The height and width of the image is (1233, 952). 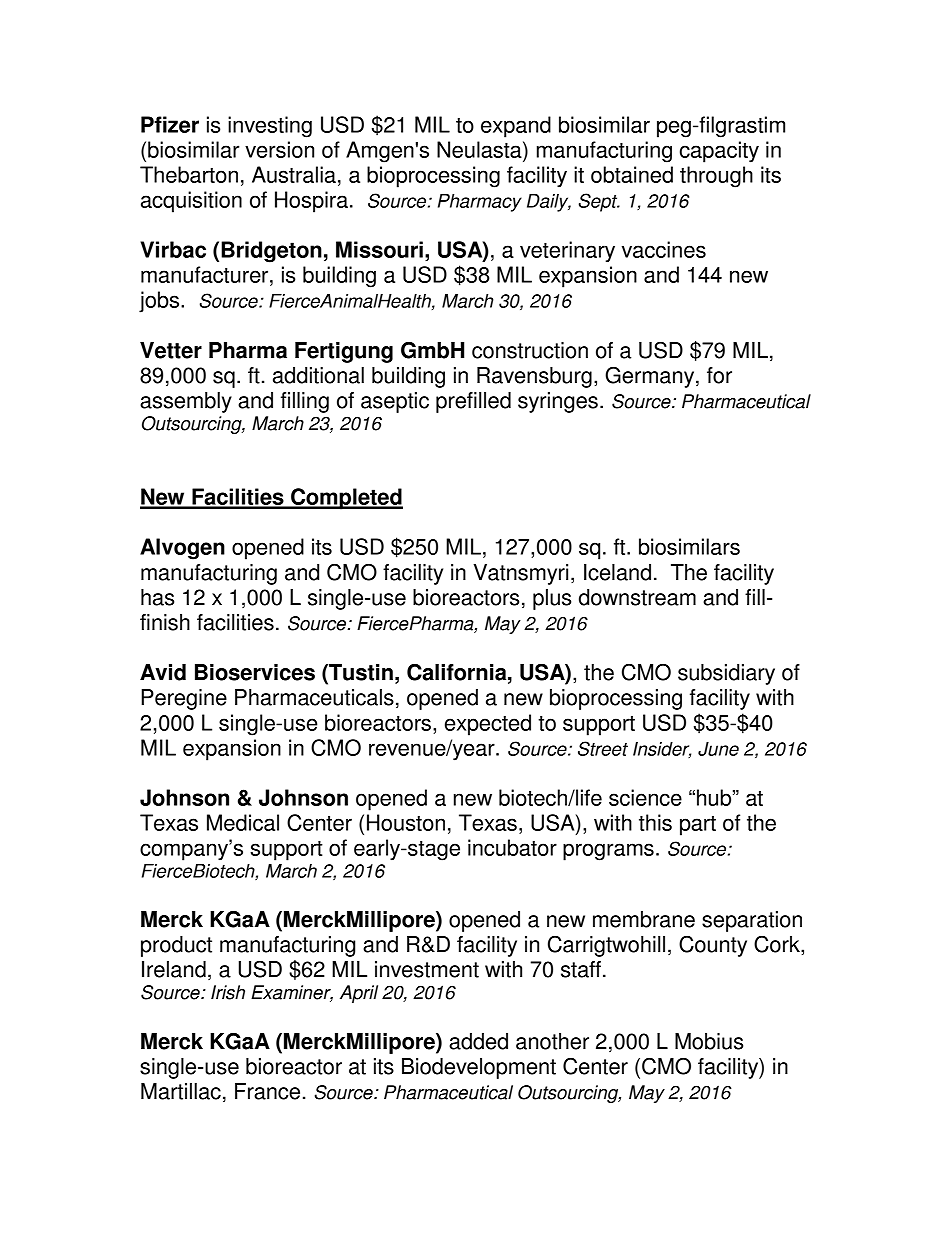 What do you see at coordinates (267, 1091) in the image?
I see `France` at bounding box center [267, 1091].
